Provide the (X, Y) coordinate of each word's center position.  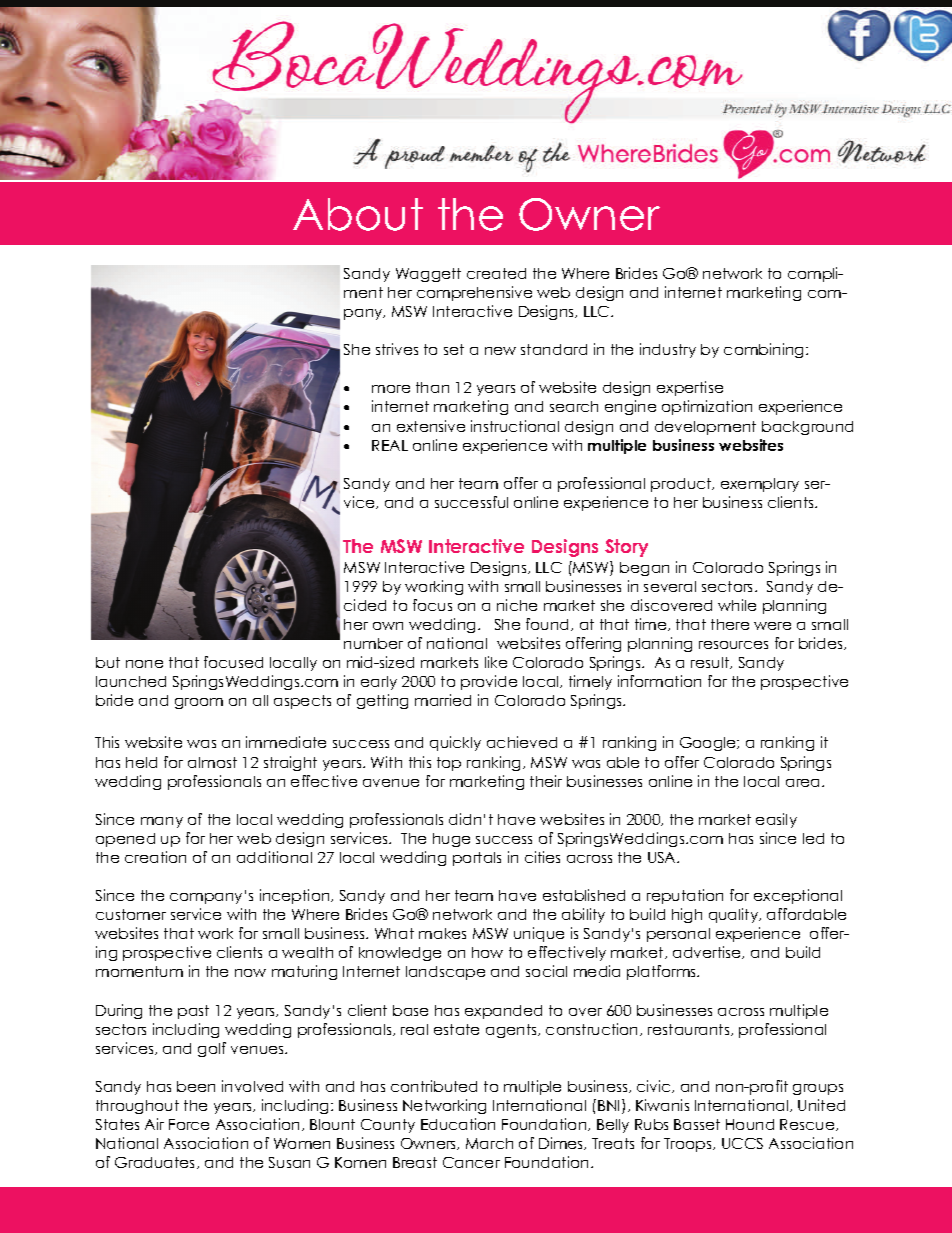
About (358, 214)
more (391, 389)
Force (189, 1124)
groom (199, 703)
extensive (431, 426)
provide (489, 682)
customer (131, 914)
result (711, 663)
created (496, 273)
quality (735, 915)
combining (763, 350)
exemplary (760, 485)
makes (442, 933)
